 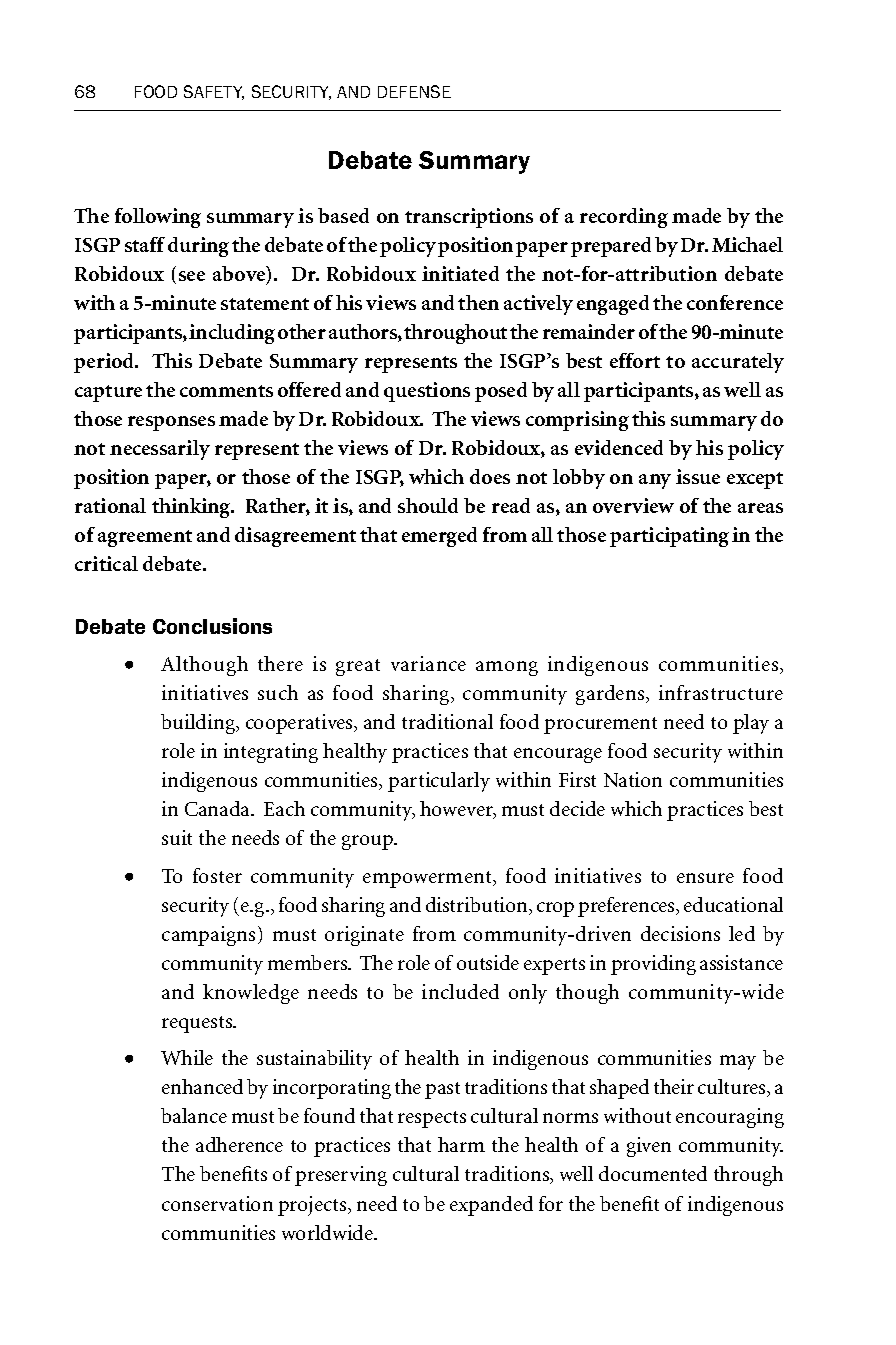 I want to click on conservation, so click(x=217, y=1203).
